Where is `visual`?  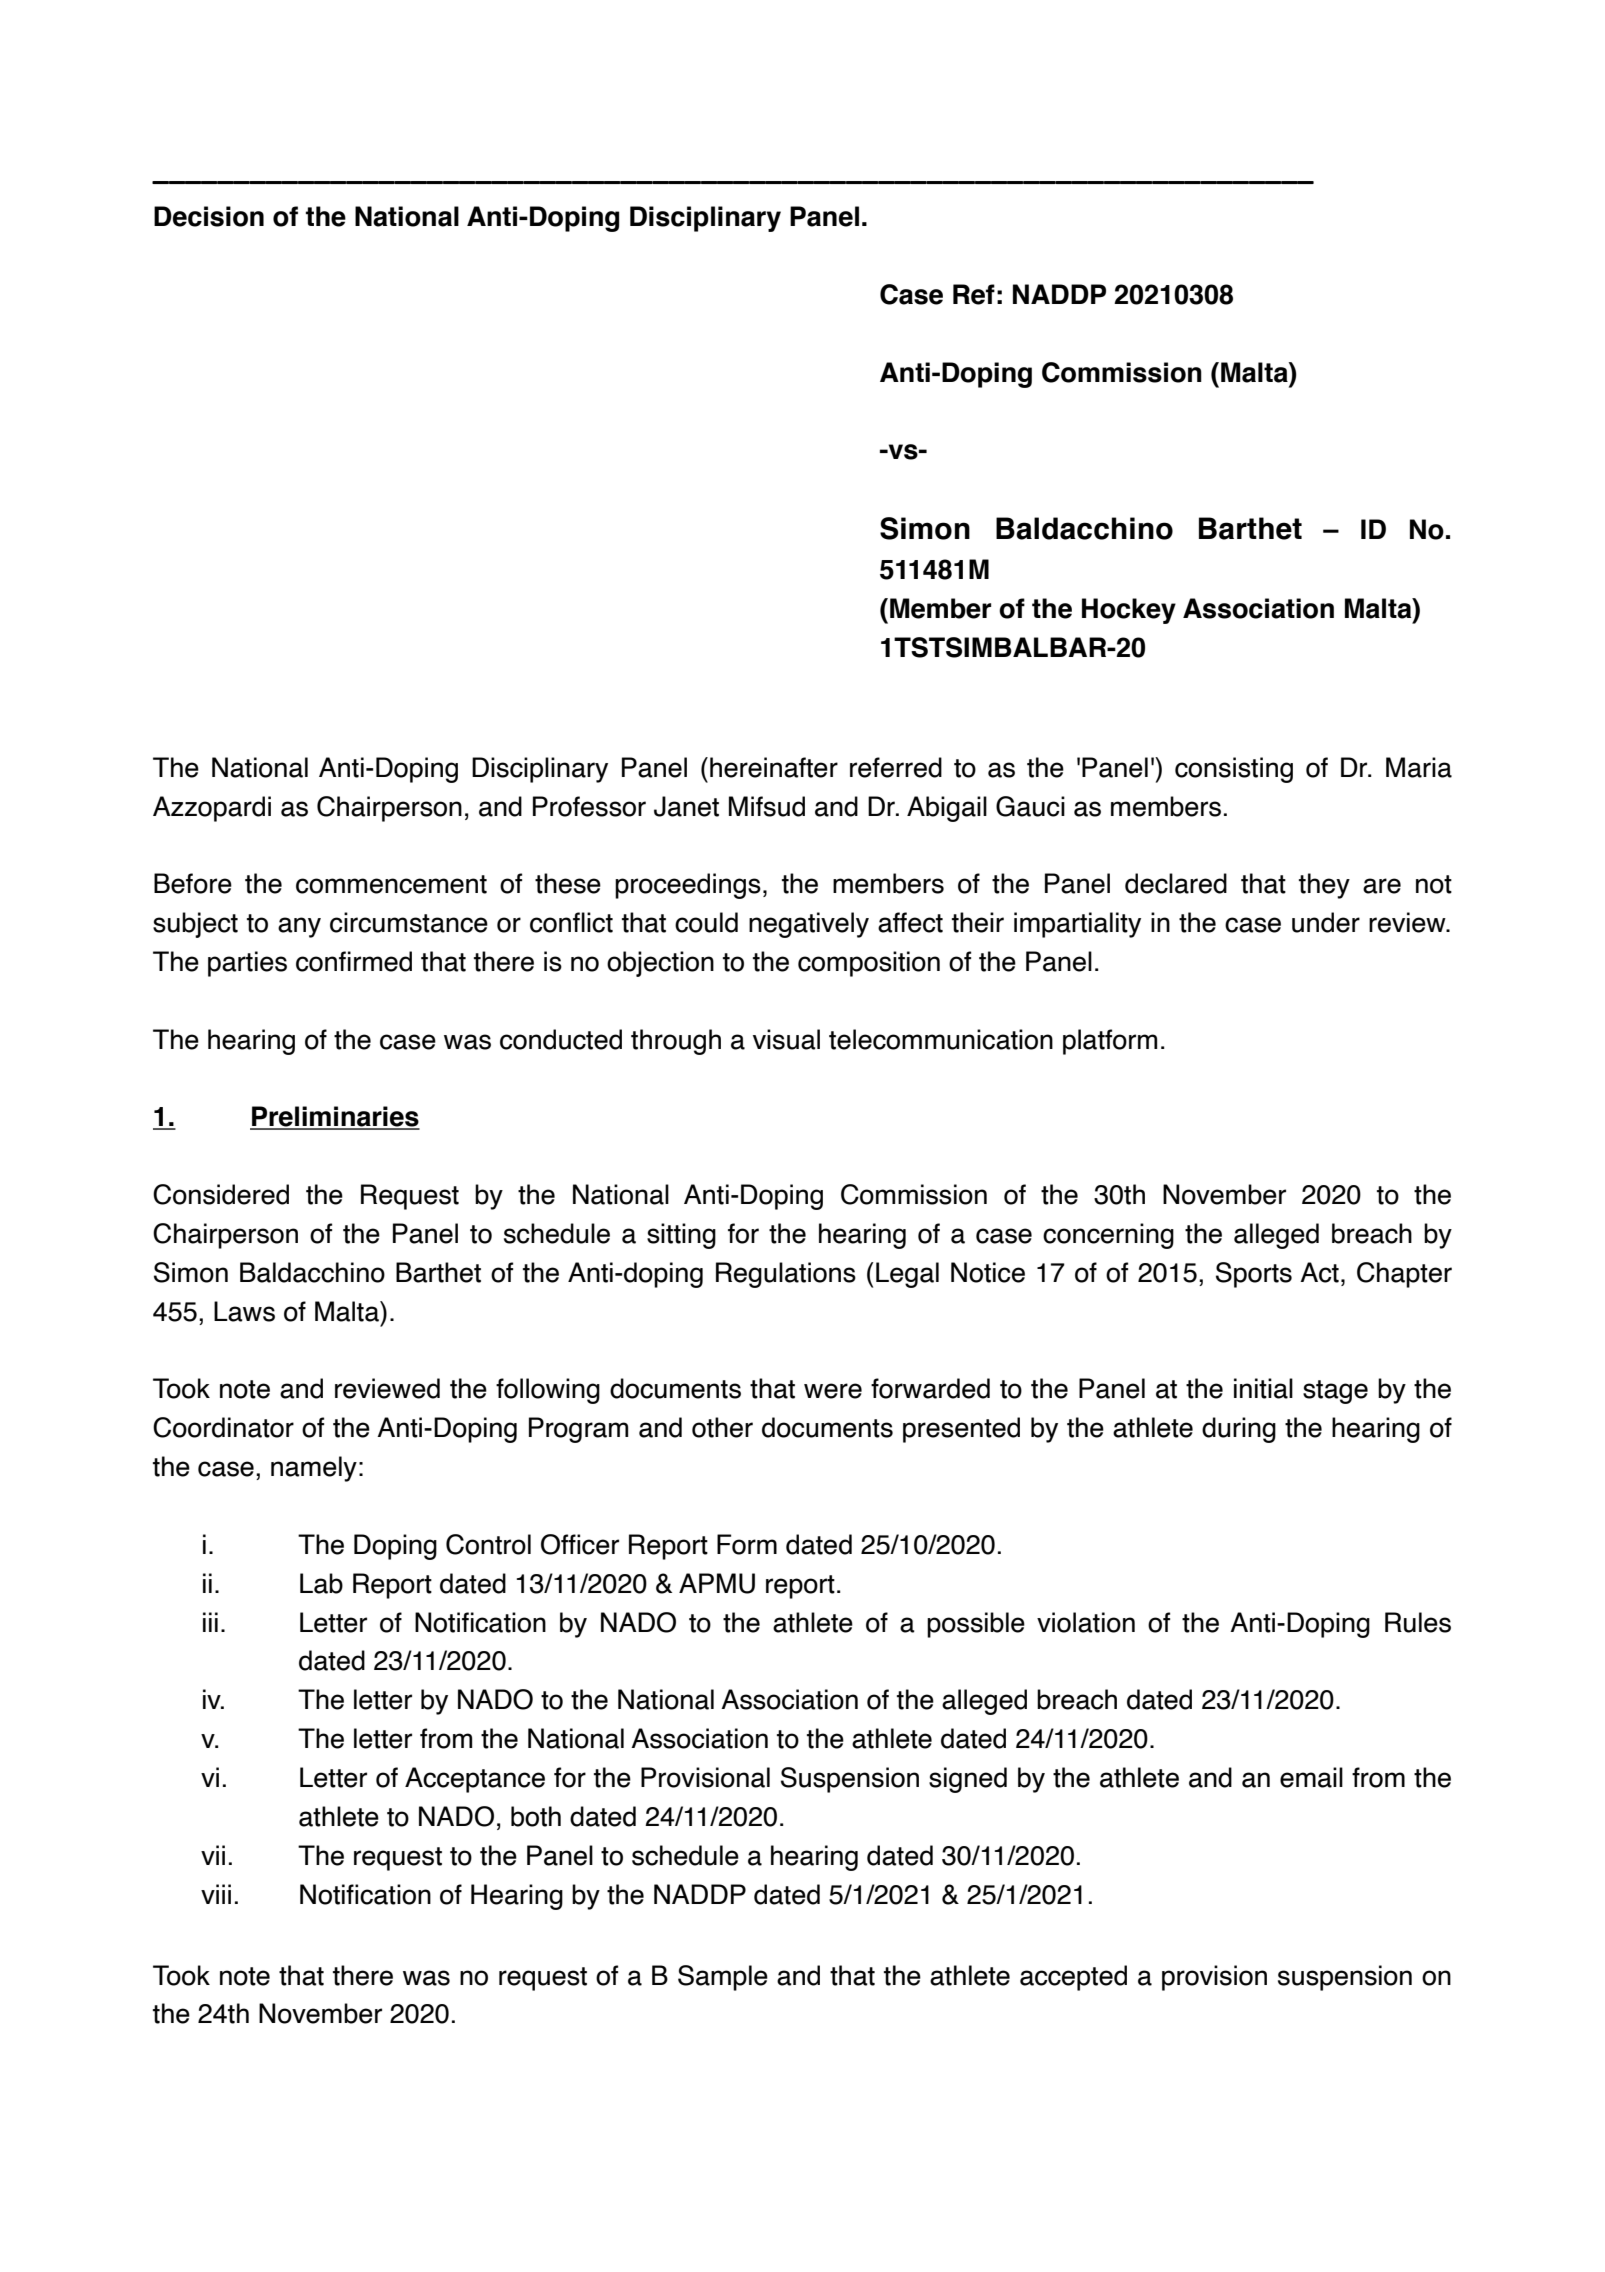
visual is located at coordinates (786, 1039).
